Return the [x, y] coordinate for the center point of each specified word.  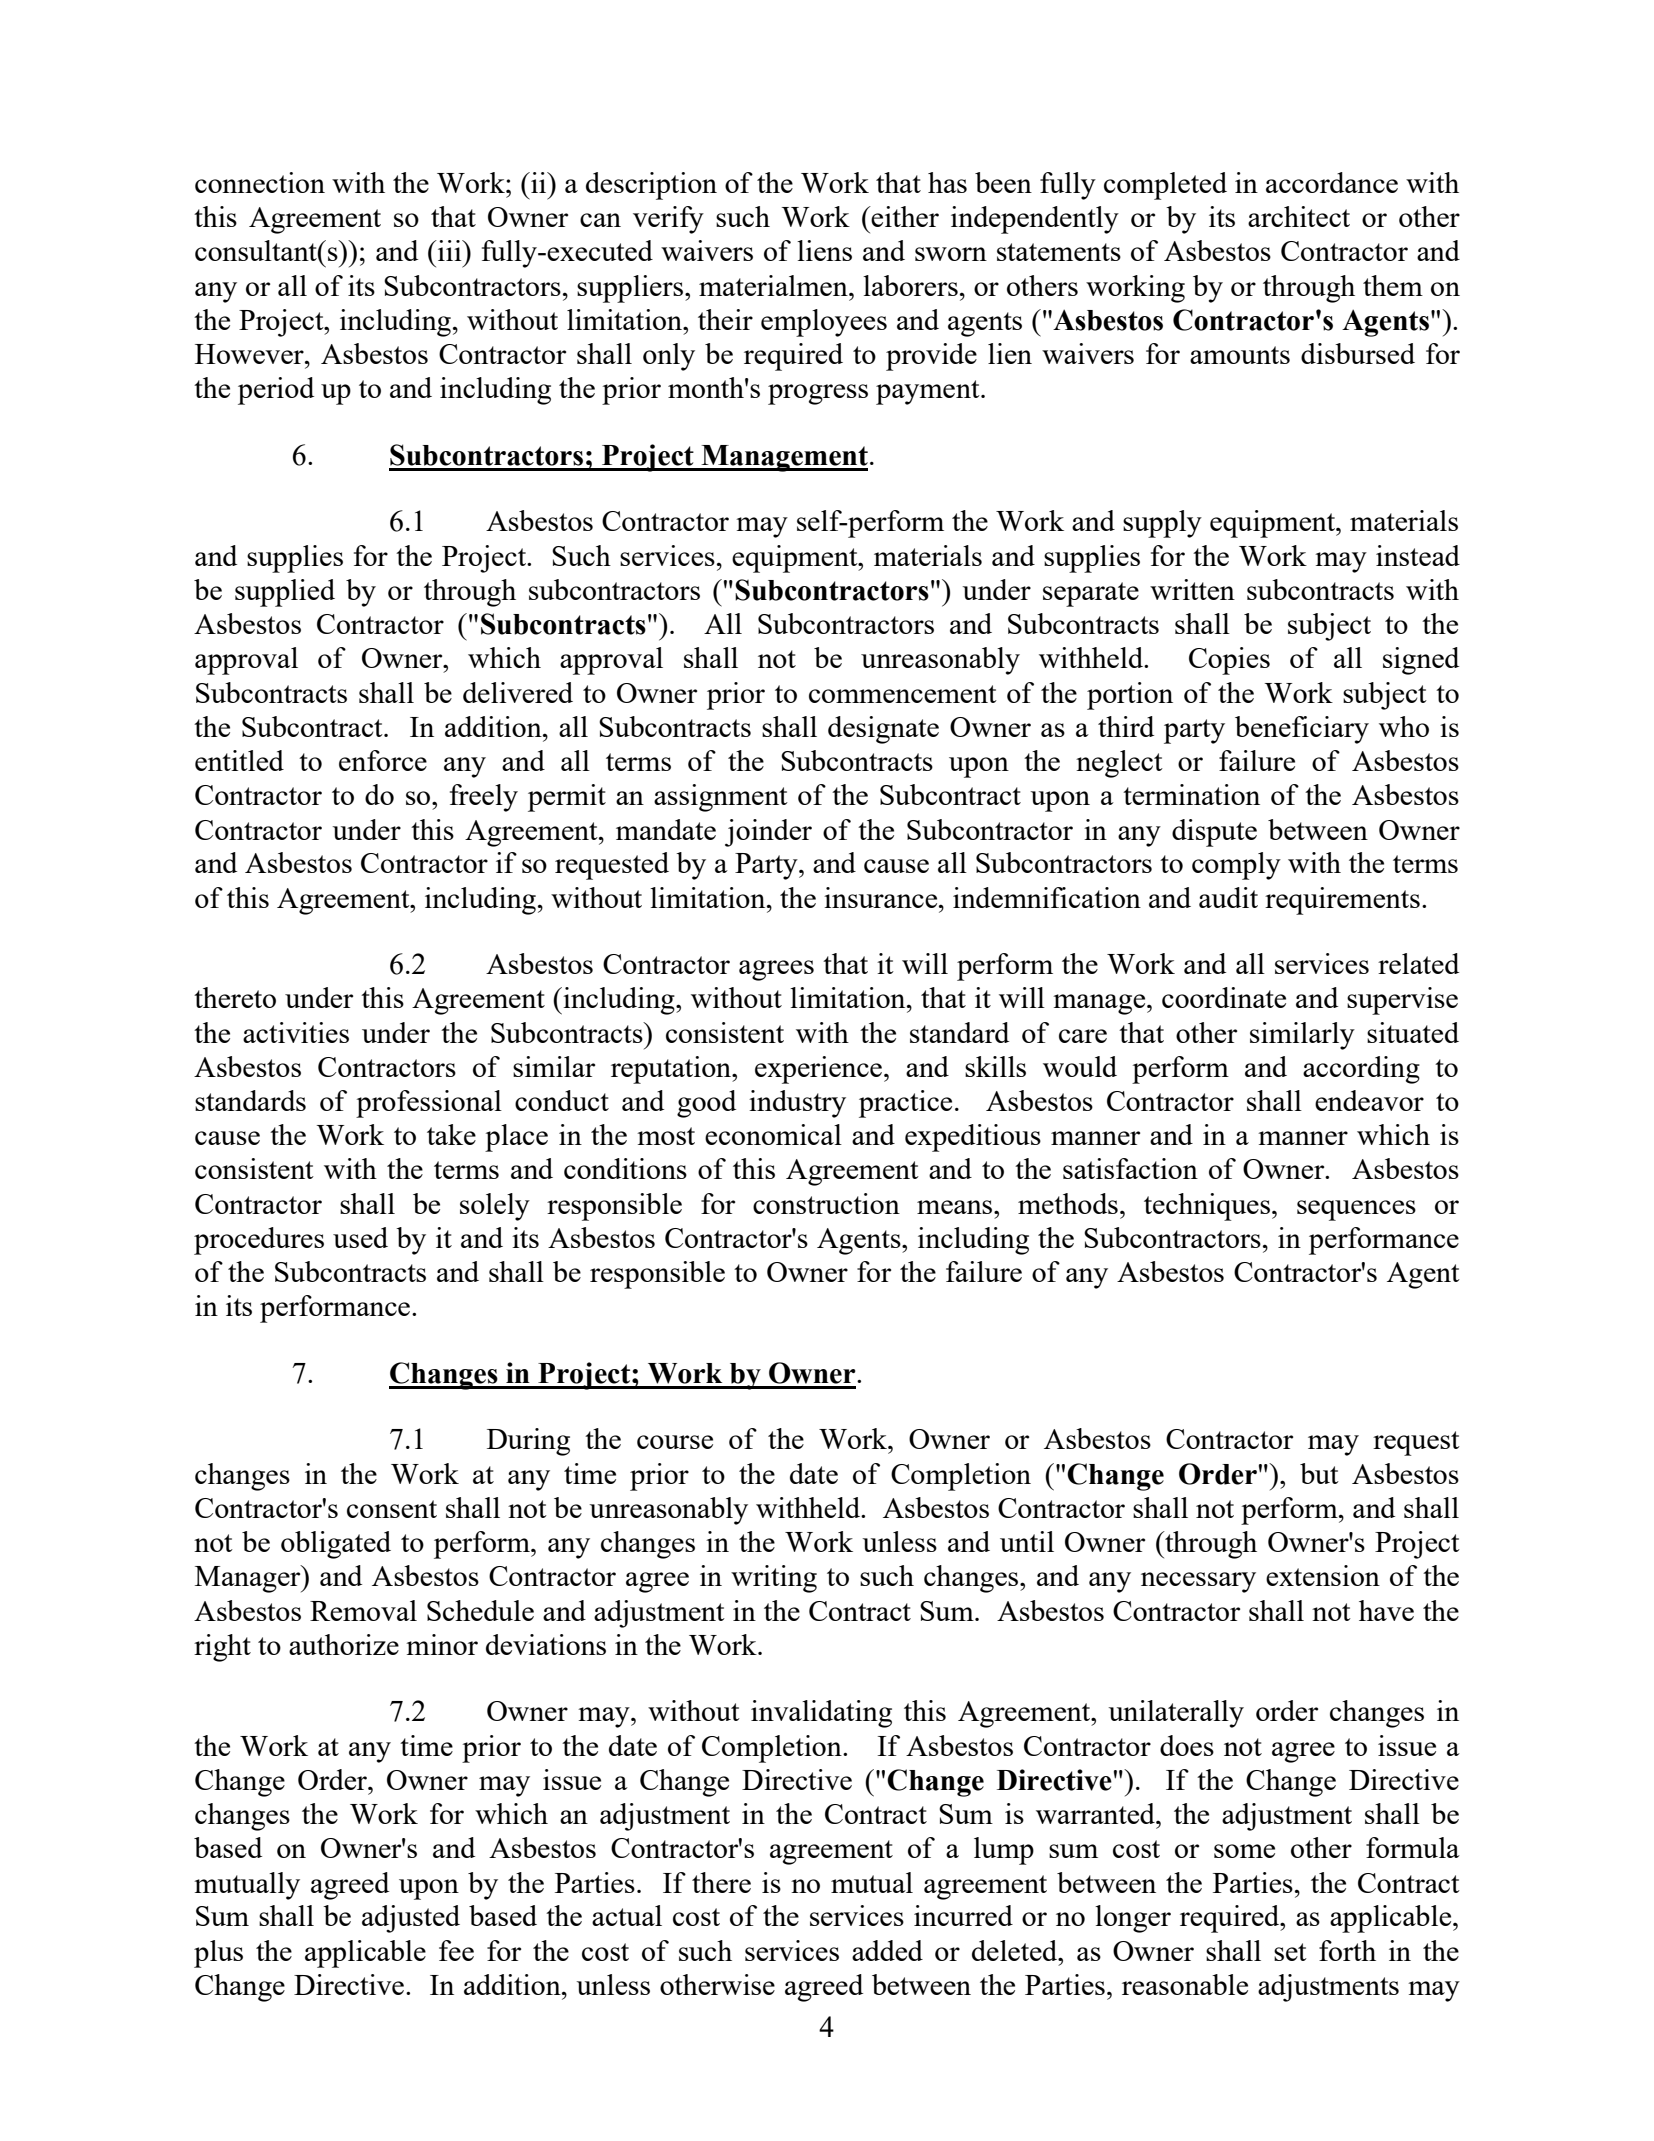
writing [774, 1579]
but [1319, 1473]
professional [429, 1104]
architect [1299, 216]
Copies [1229, 661]
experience [818, 1070]
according [1361, 1070]
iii [450, 250]
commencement [903, 694]
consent [392, 1509]
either [904, 216]
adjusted [411, 1919]
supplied [285, 593]
